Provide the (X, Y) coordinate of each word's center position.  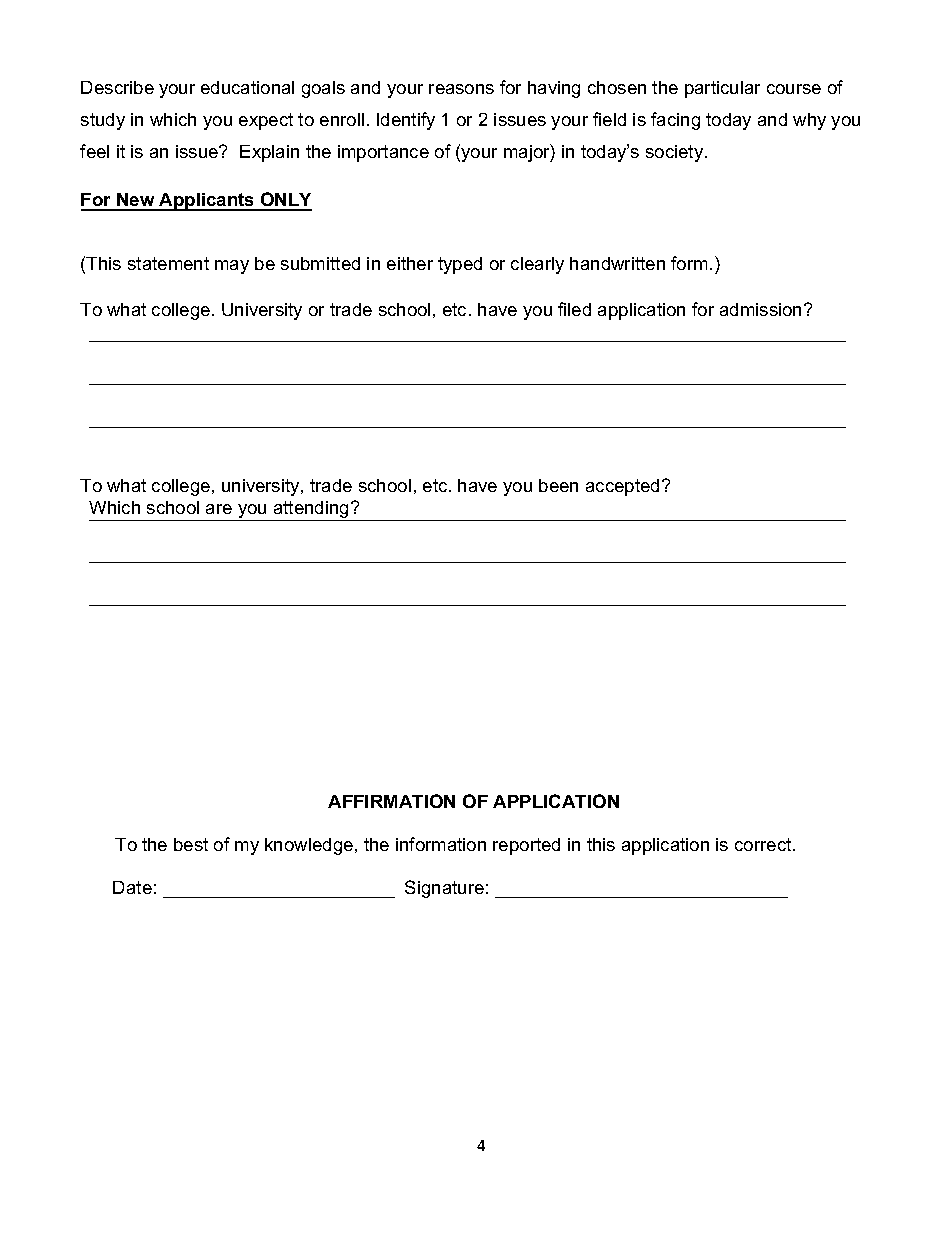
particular (722, 89)
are (219, 509)
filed (574, 309)
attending (313, 509)
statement (168, 263)
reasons (461, 89)
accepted (622, 487)
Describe (117, 87)
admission (762, 309)
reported (526, 846)
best (191, 844)
